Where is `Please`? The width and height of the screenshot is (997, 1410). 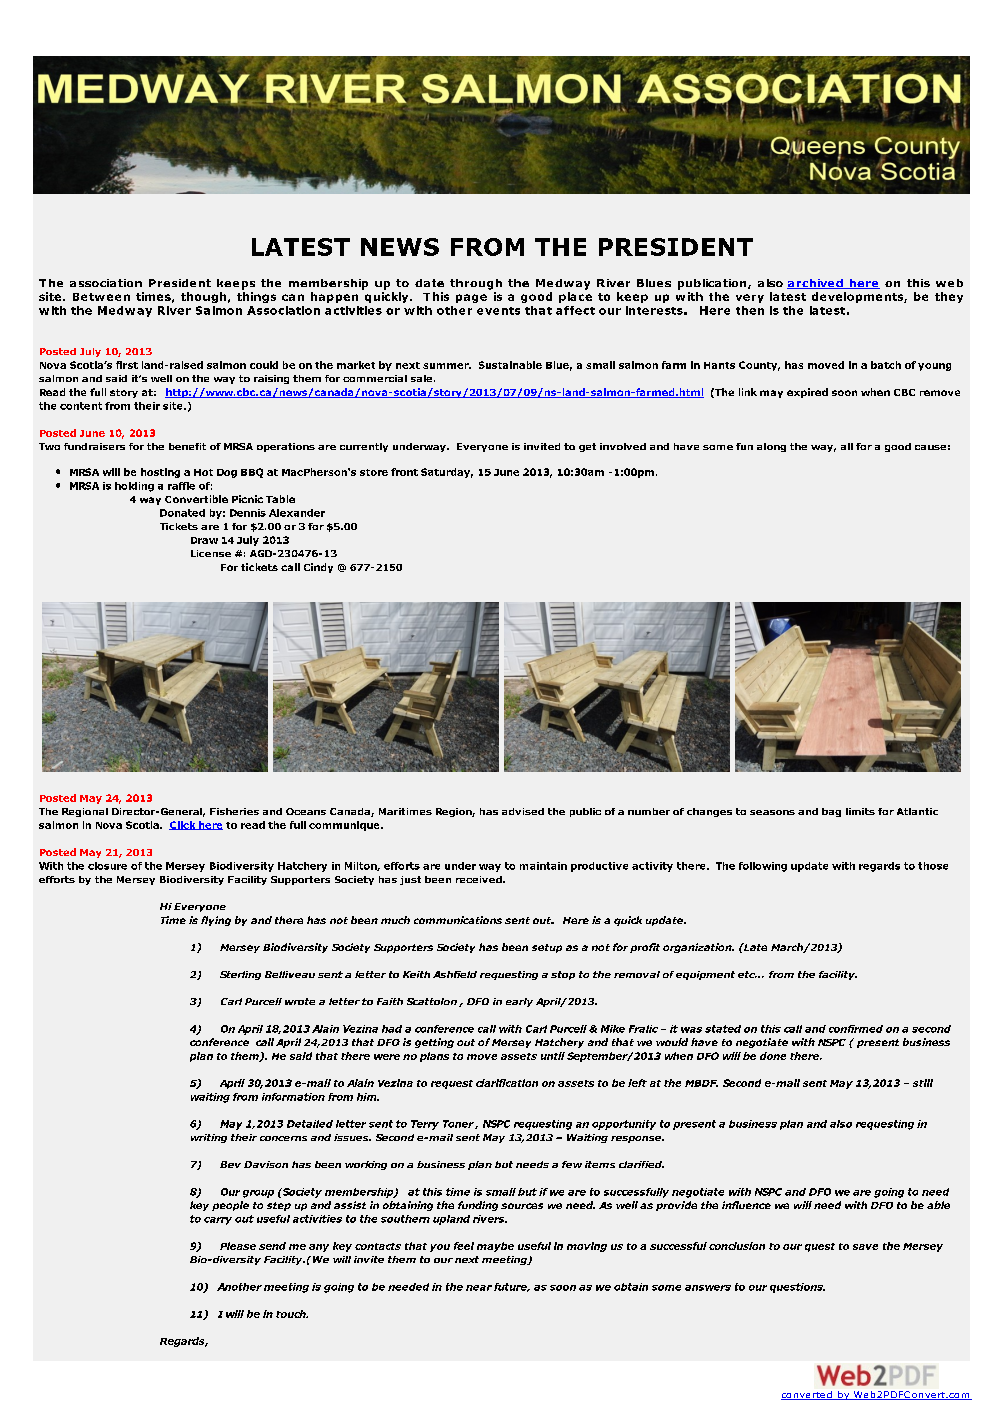 Please is located at coordinates (238, 1246).
